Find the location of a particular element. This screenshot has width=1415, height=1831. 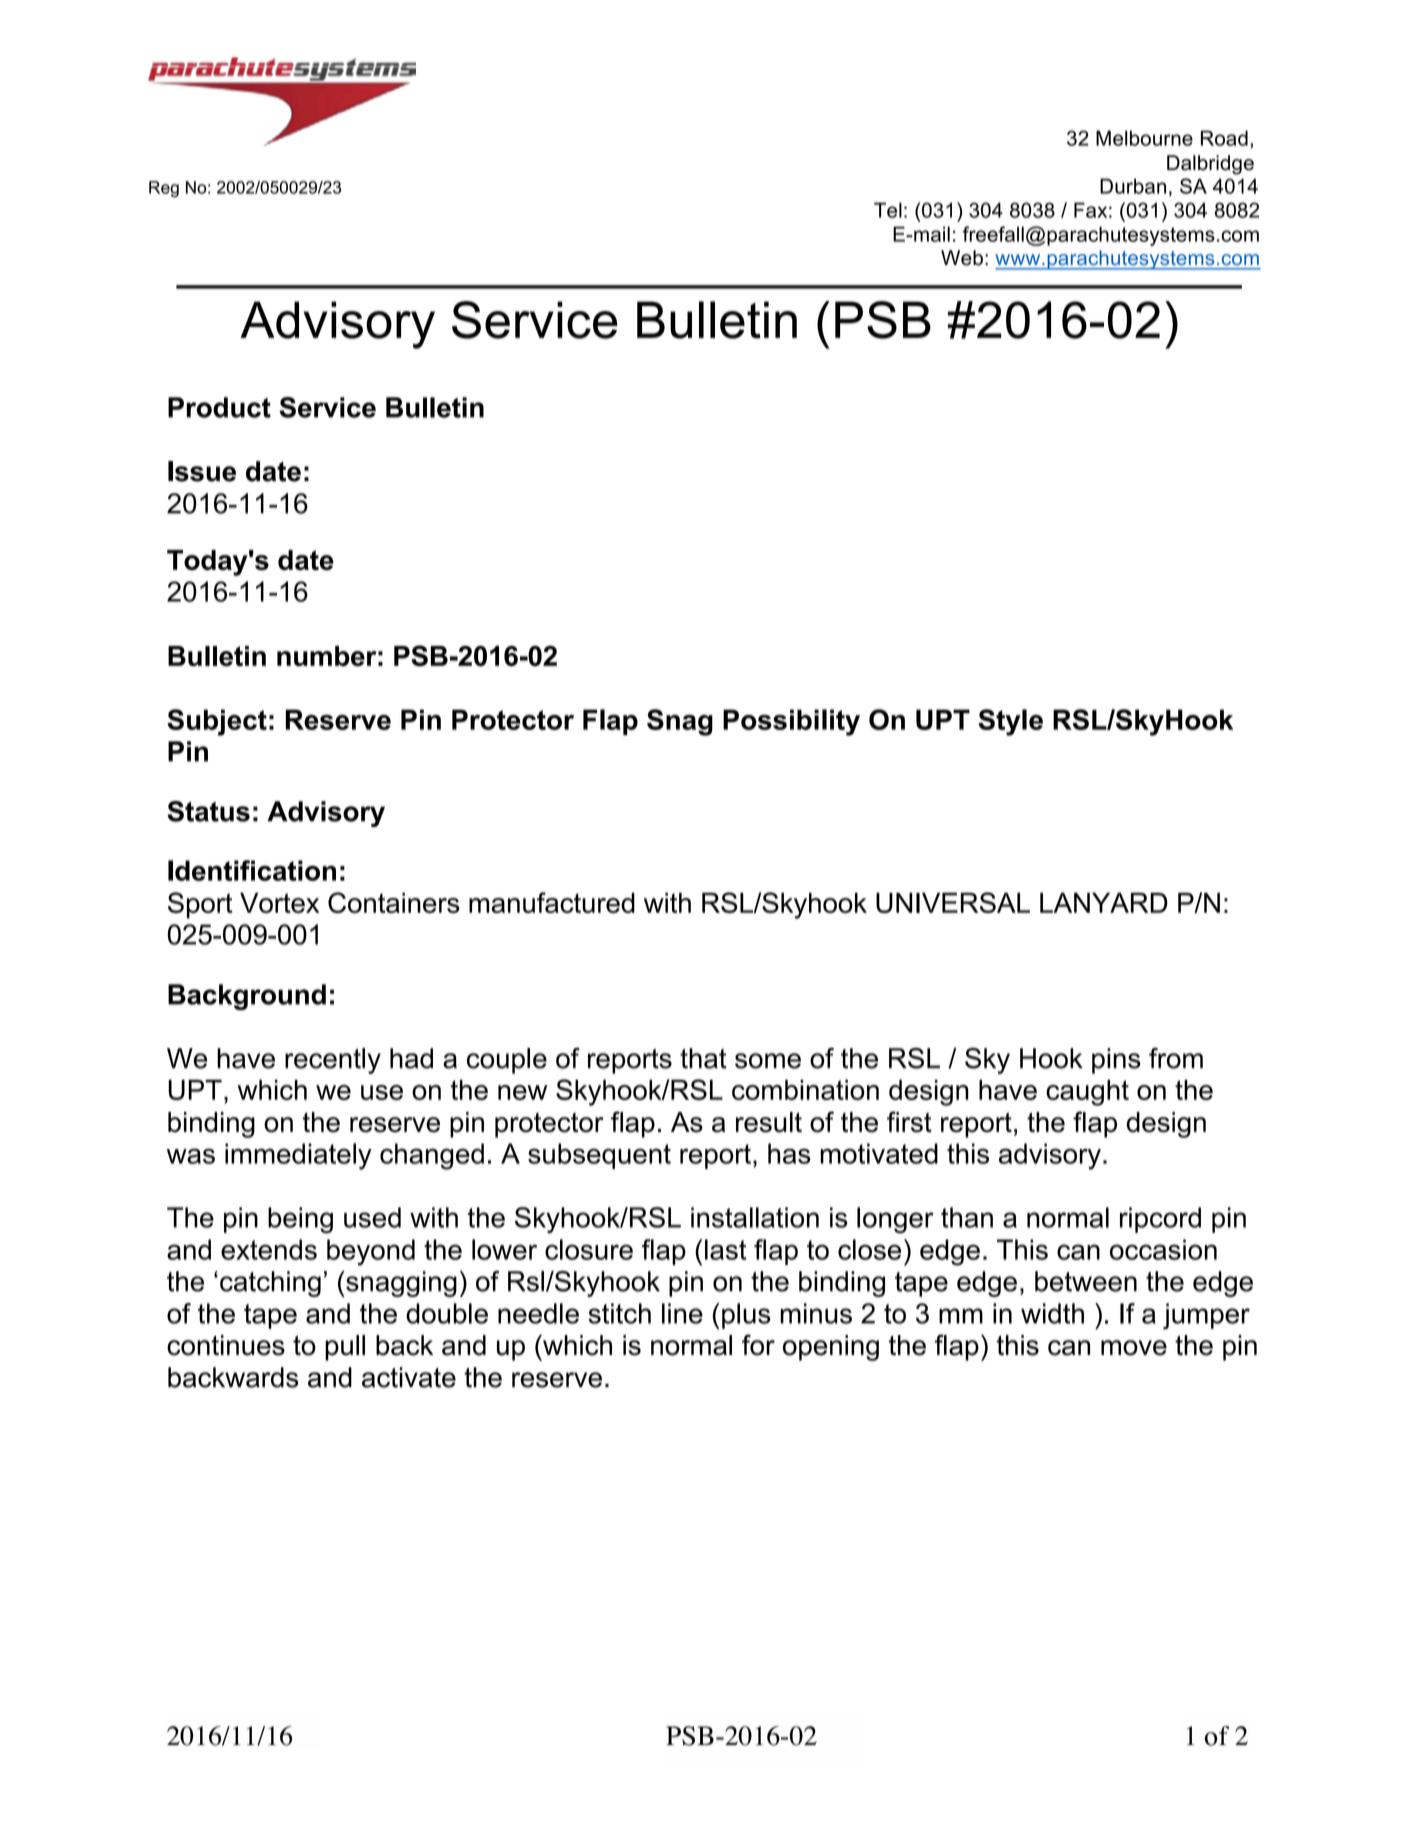

Durban is located at coordinates (1133, 186).
